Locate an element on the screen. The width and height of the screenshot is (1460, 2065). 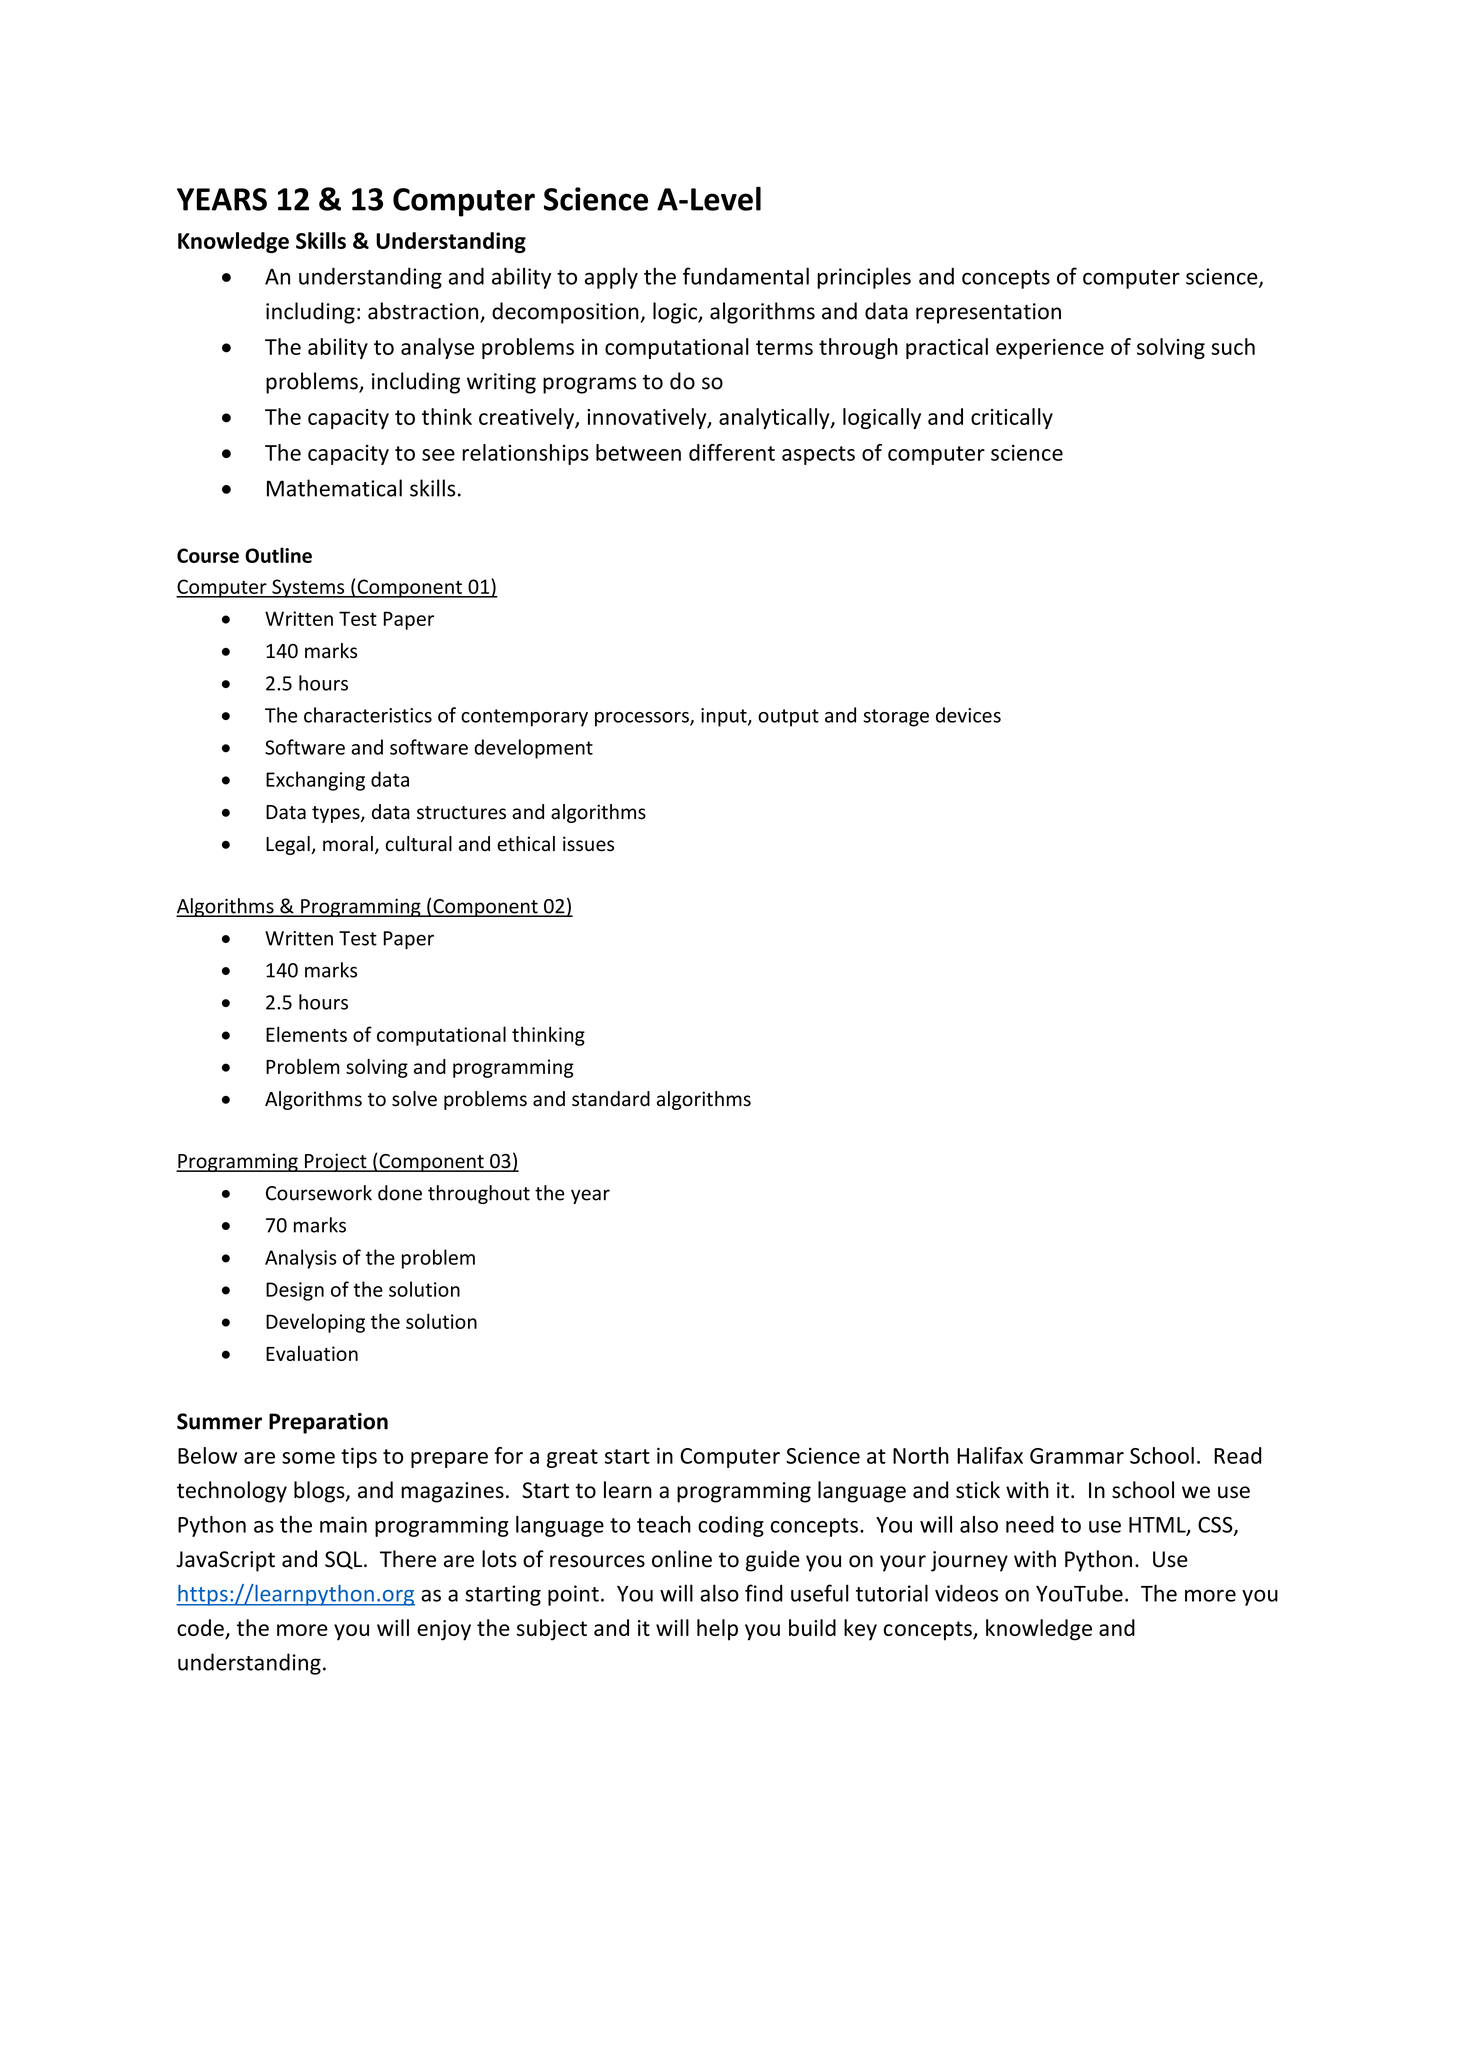
find is located at coordinates (763, 1593).
